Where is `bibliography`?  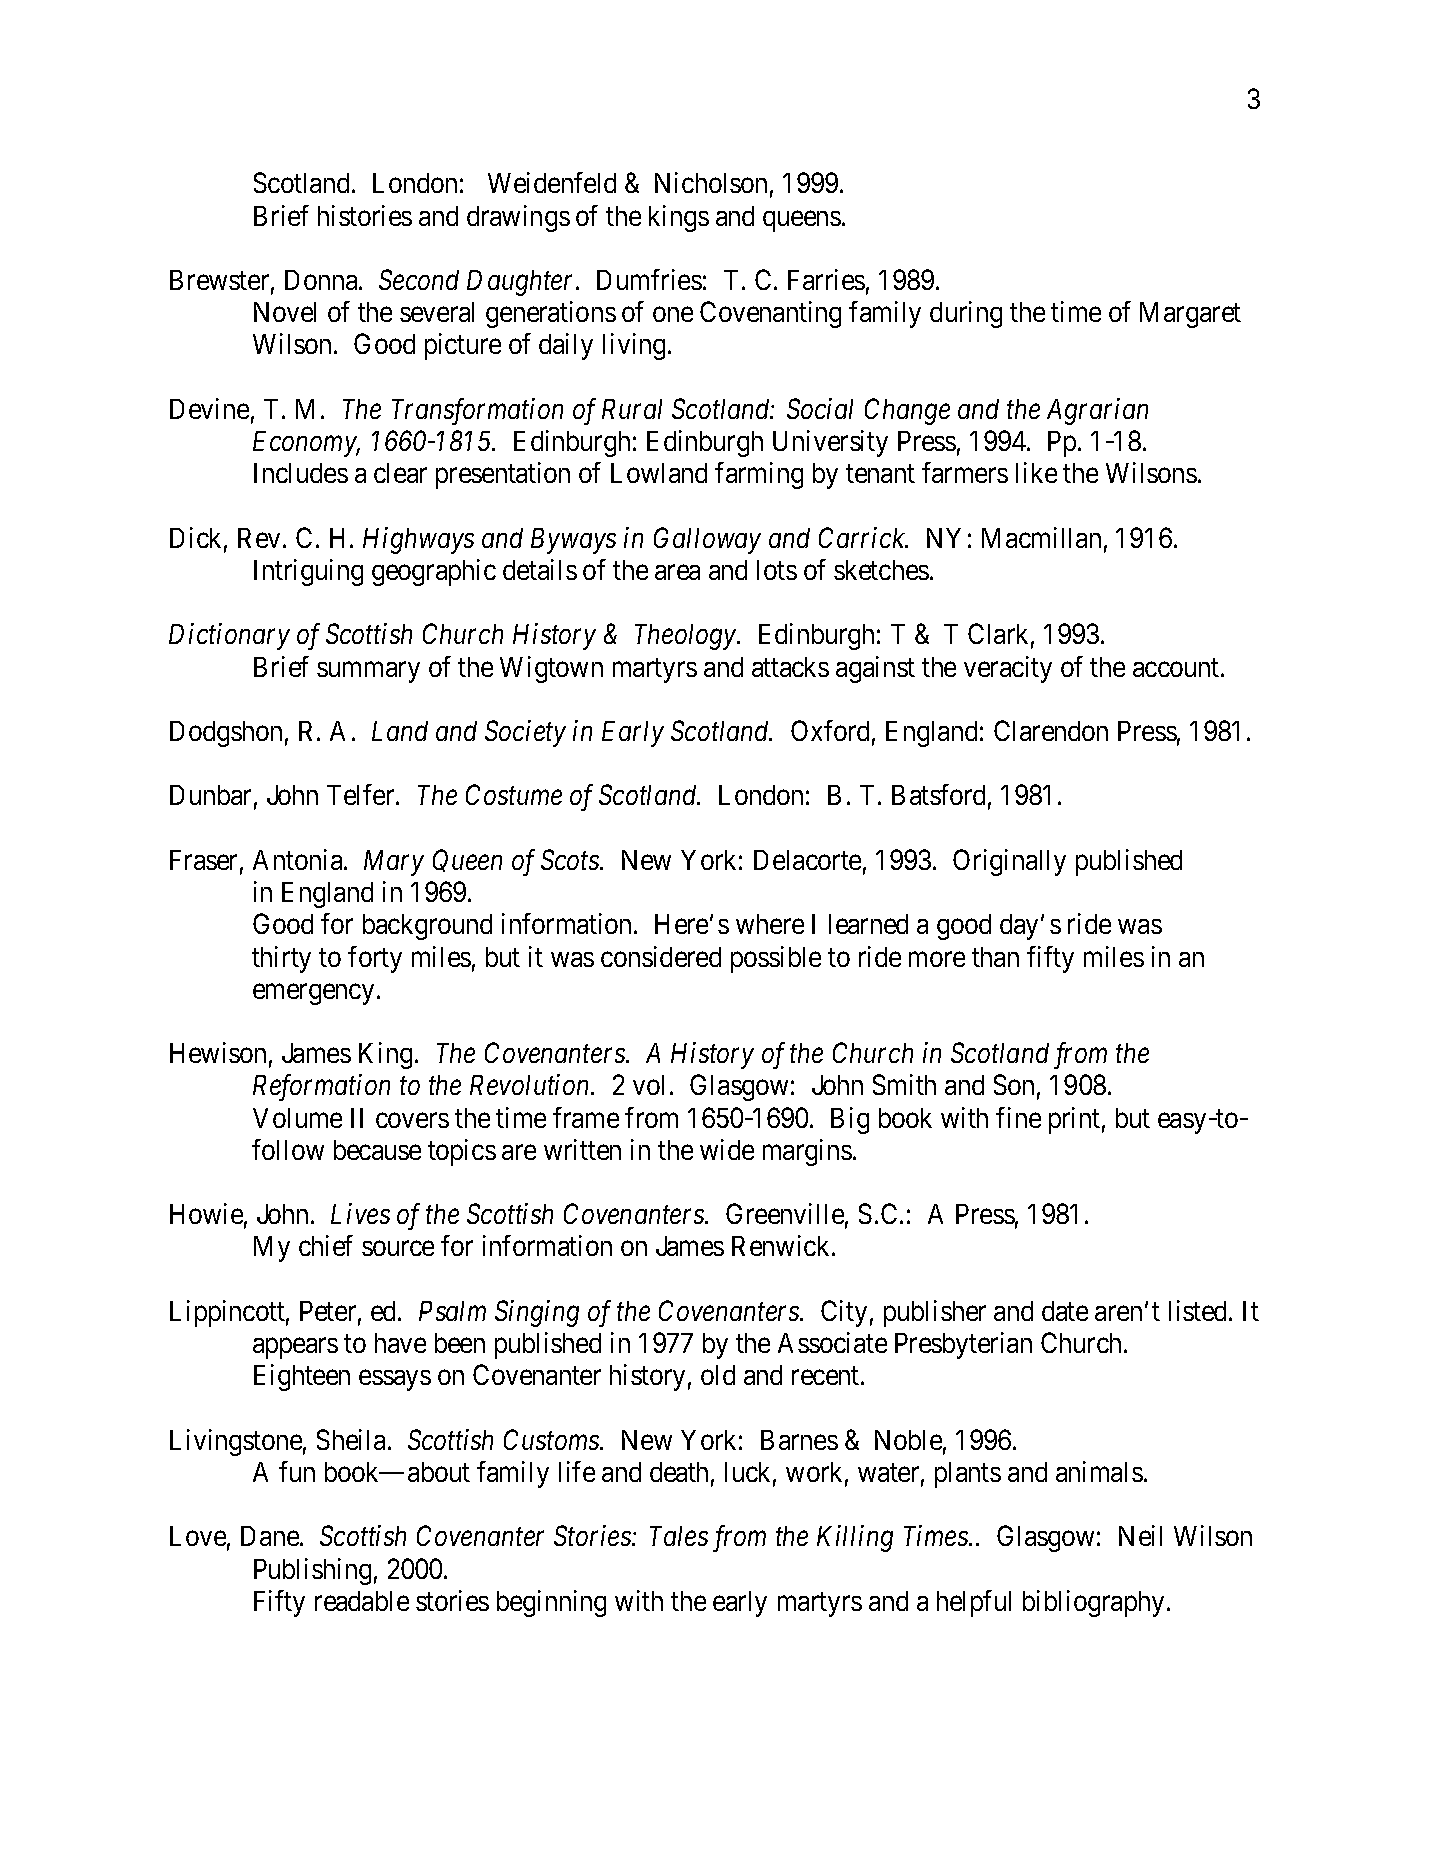
bibliography is located at coordinates (1093, 1603).
